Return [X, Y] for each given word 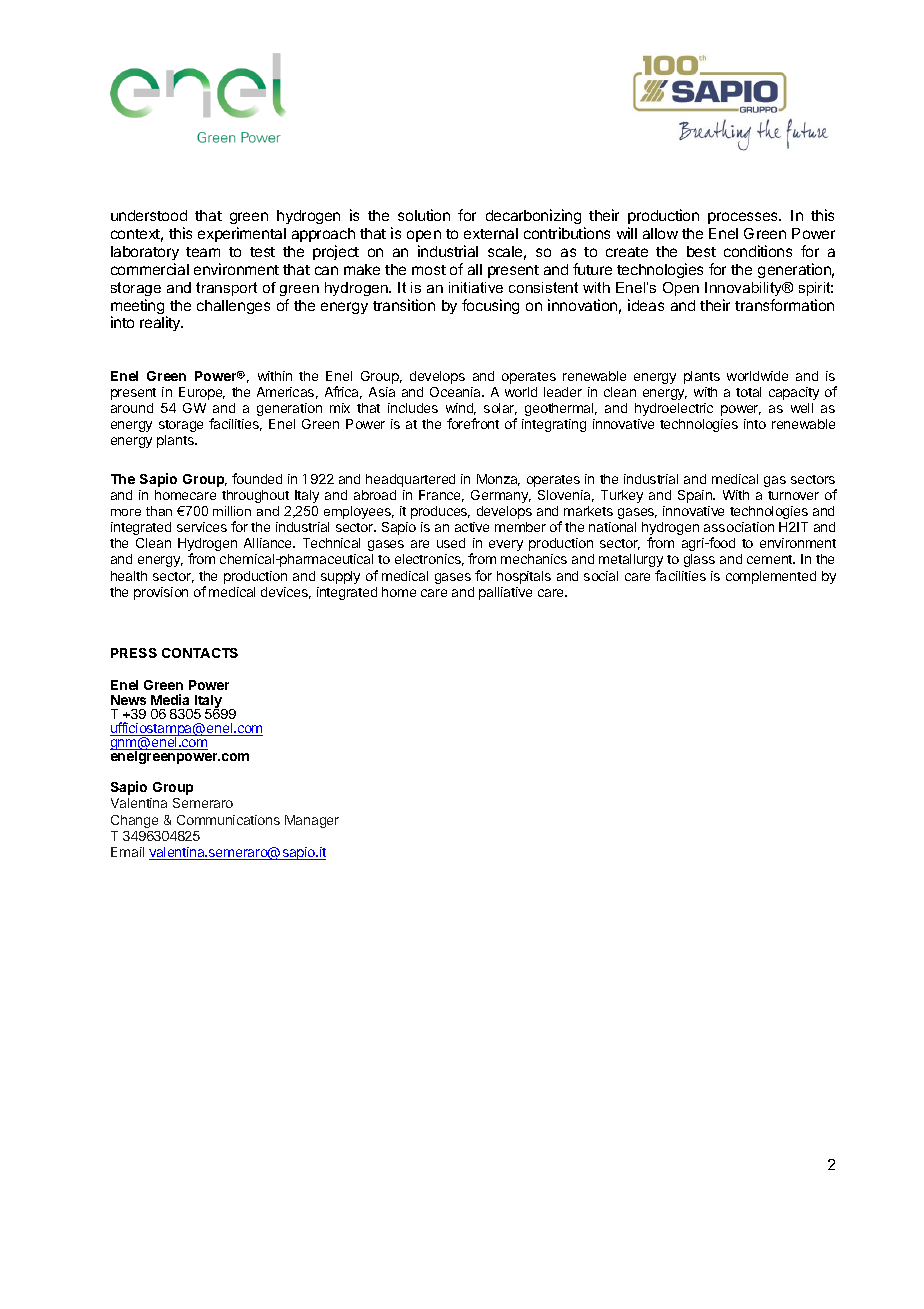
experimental [242, 234]
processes [744, 218]
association [739, 527]
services [202, 527]
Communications [228, 820]
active [472, 527]
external [491, 233]
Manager [312, 821]
